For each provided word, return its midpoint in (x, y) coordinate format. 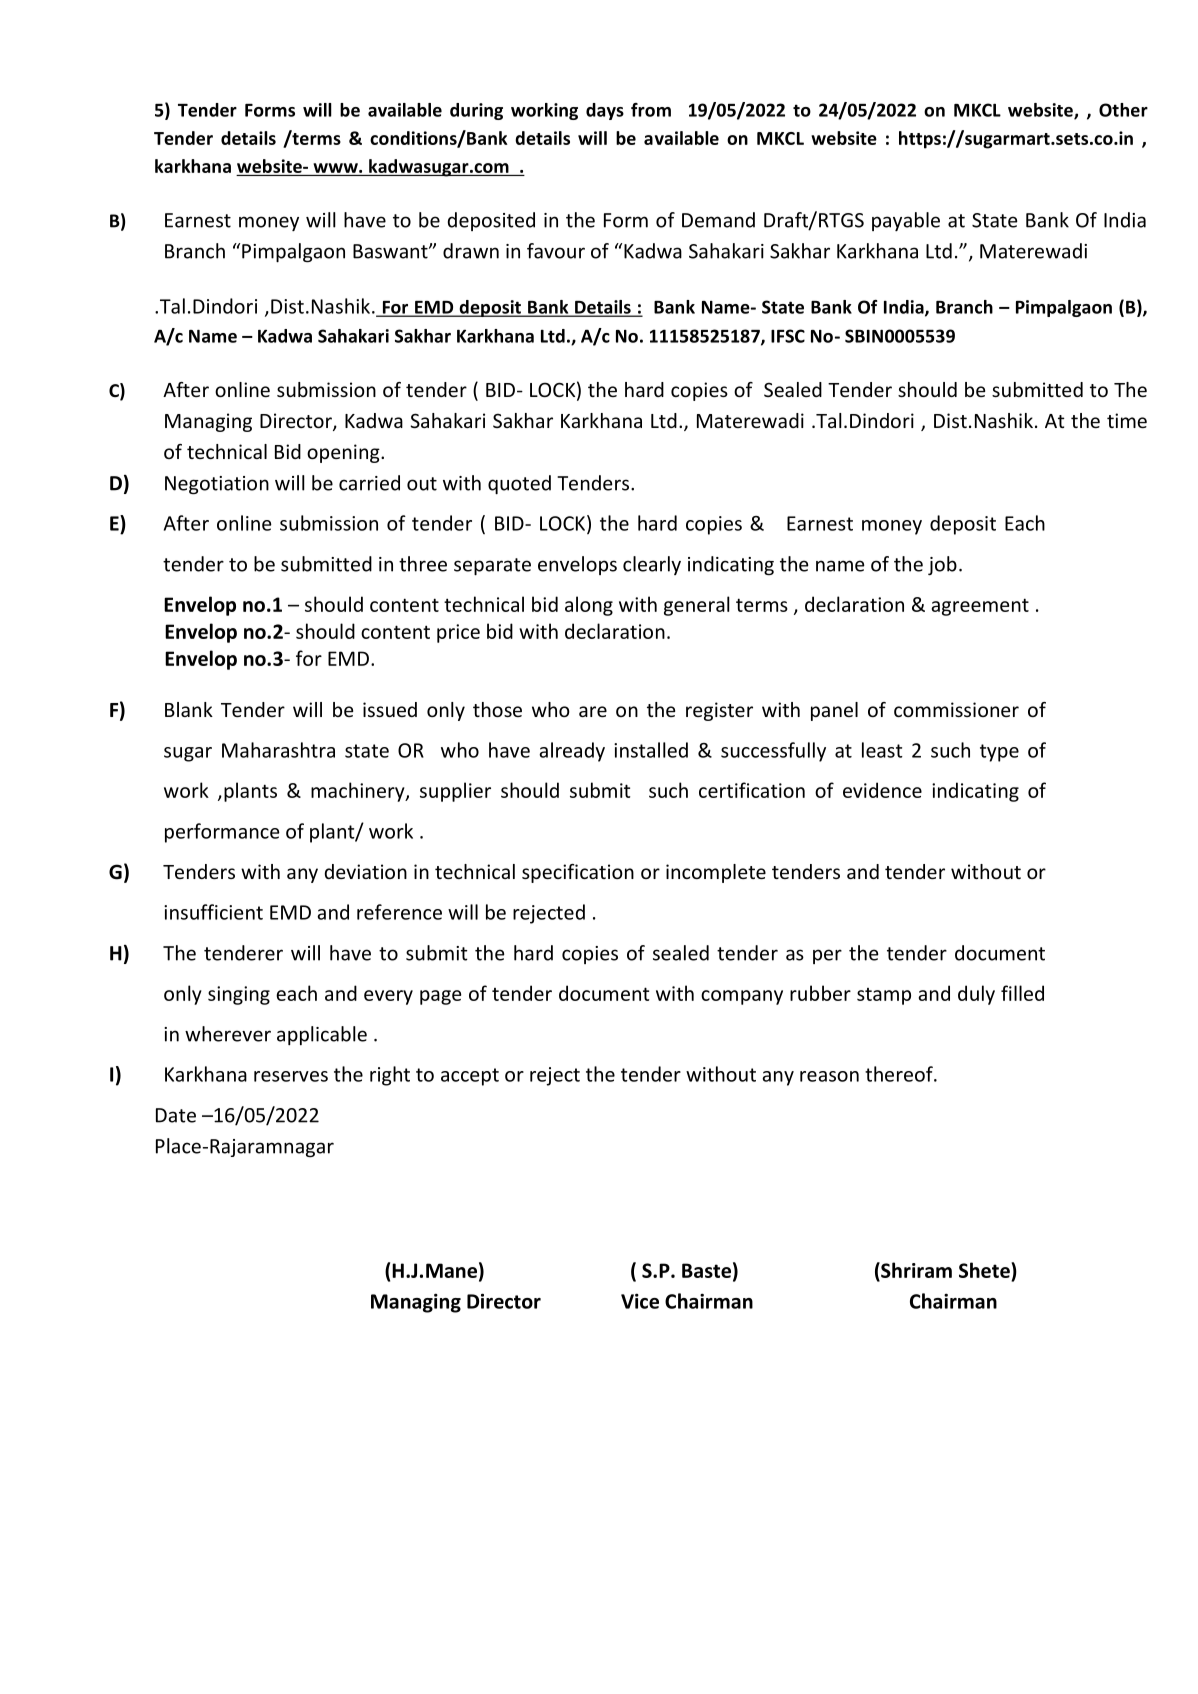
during (476, 111)
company (742, 997)
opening (344, 453)
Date (176, 1115)
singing (239, 995)
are (593, 711)
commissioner (956, 709)
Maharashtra (278, 750)
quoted (519, 484)
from (651, 110)
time (1127, 420)
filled (1022, 993)
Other (1123, 110)
